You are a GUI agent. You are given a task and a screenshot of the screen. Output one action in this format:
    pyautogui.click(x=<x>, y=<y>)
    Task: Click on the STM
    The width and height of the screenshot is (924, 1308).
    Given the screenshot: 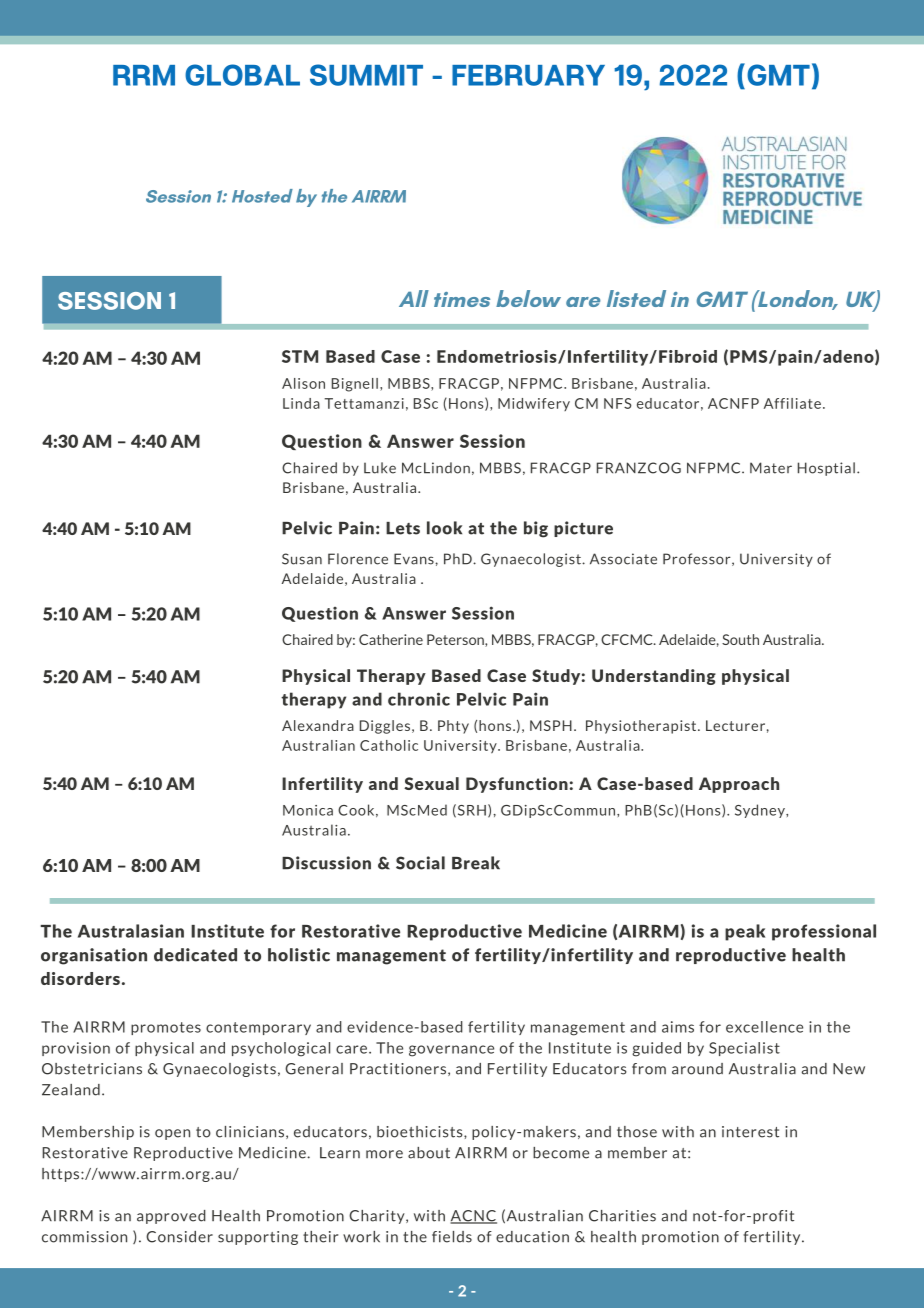 What is the action you would take?
    pyautogui.click(x=300, y=356)
